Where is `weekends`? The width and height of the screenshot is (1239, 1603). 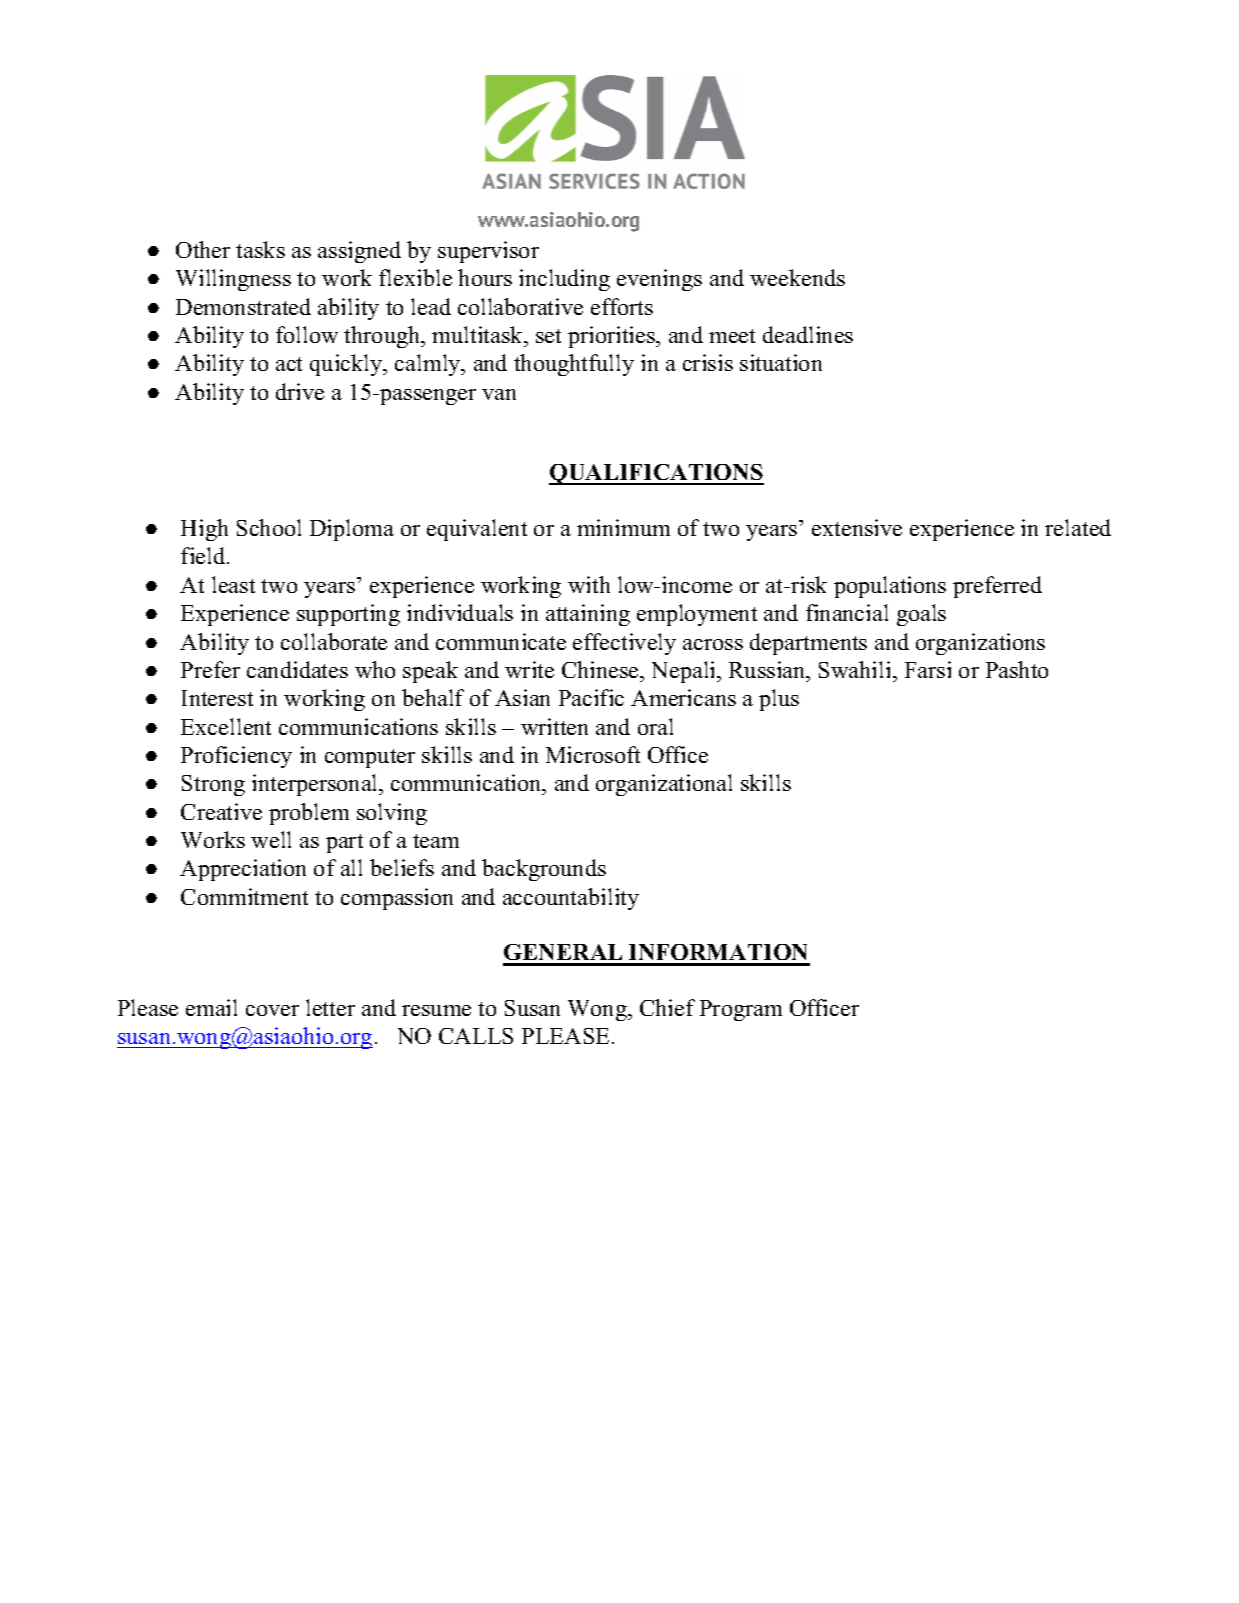 weekends is located at coordinates (797, 277).
